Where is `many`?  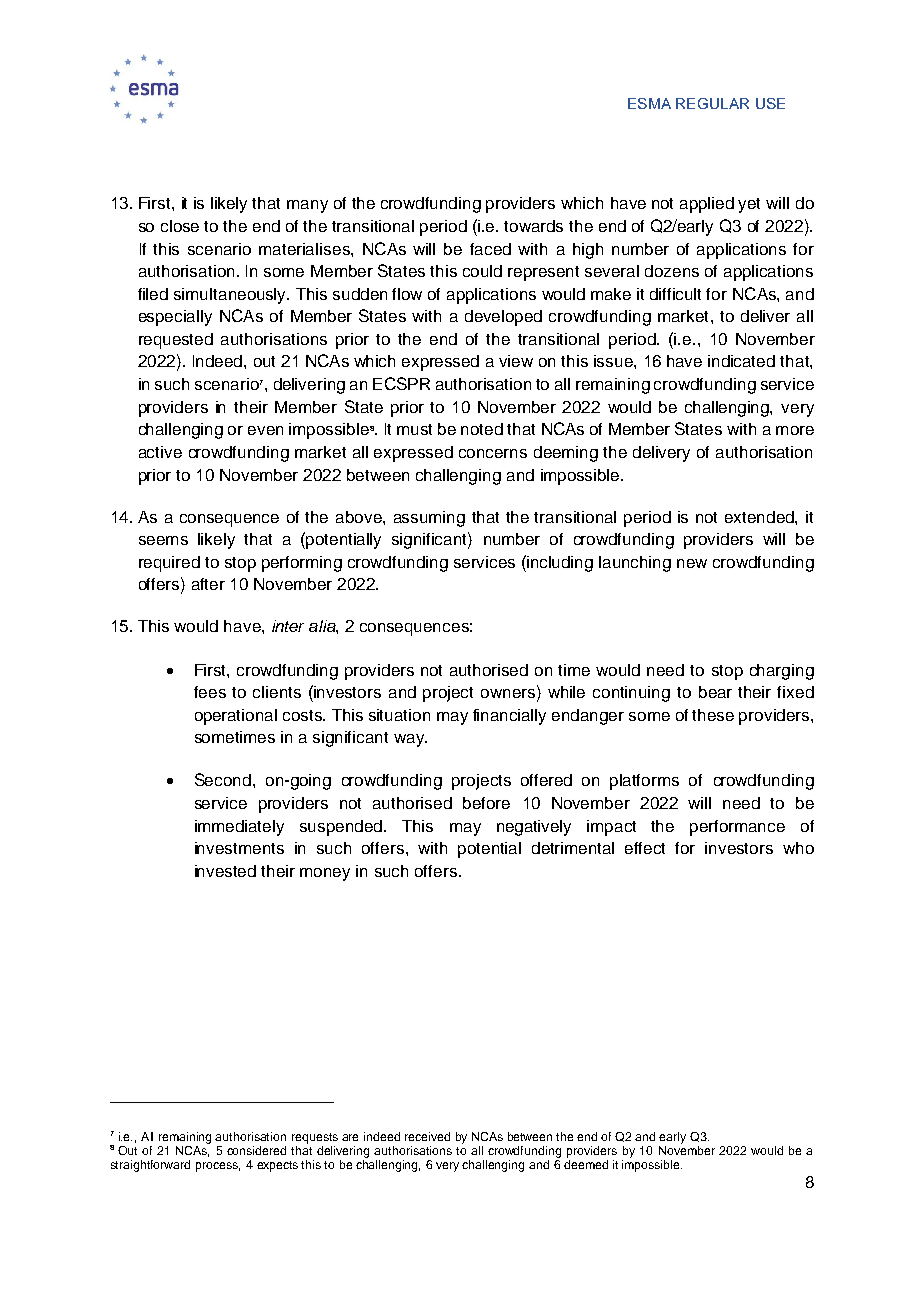
many is located at coordinates (307, 206).
